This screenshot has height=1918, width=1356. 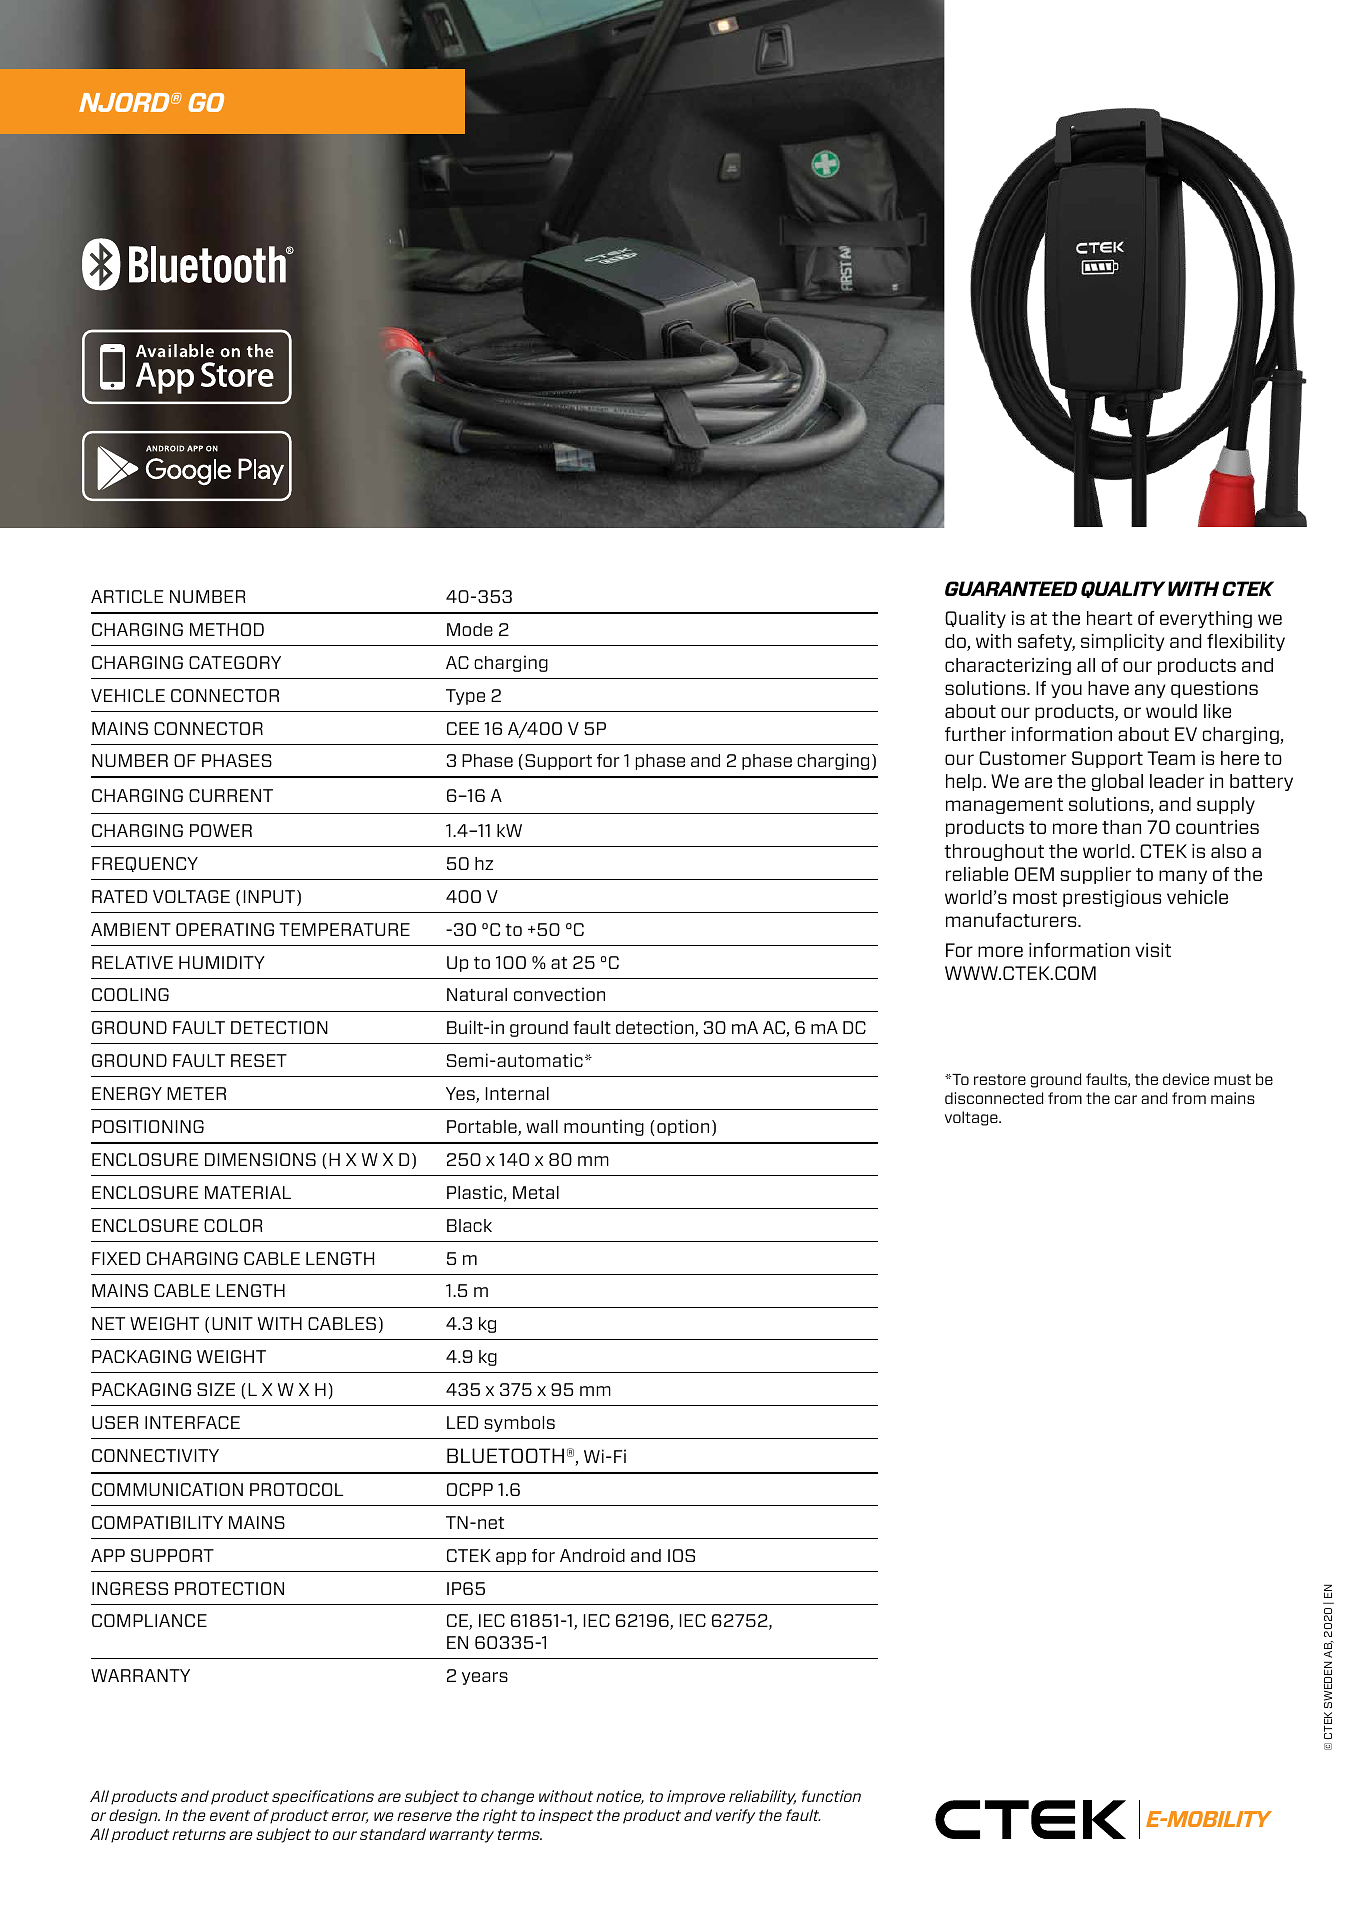 What do you see at coordinates (696, 1797) in the screenshot?
I see `improve` at bounding box center [696, 1797].
